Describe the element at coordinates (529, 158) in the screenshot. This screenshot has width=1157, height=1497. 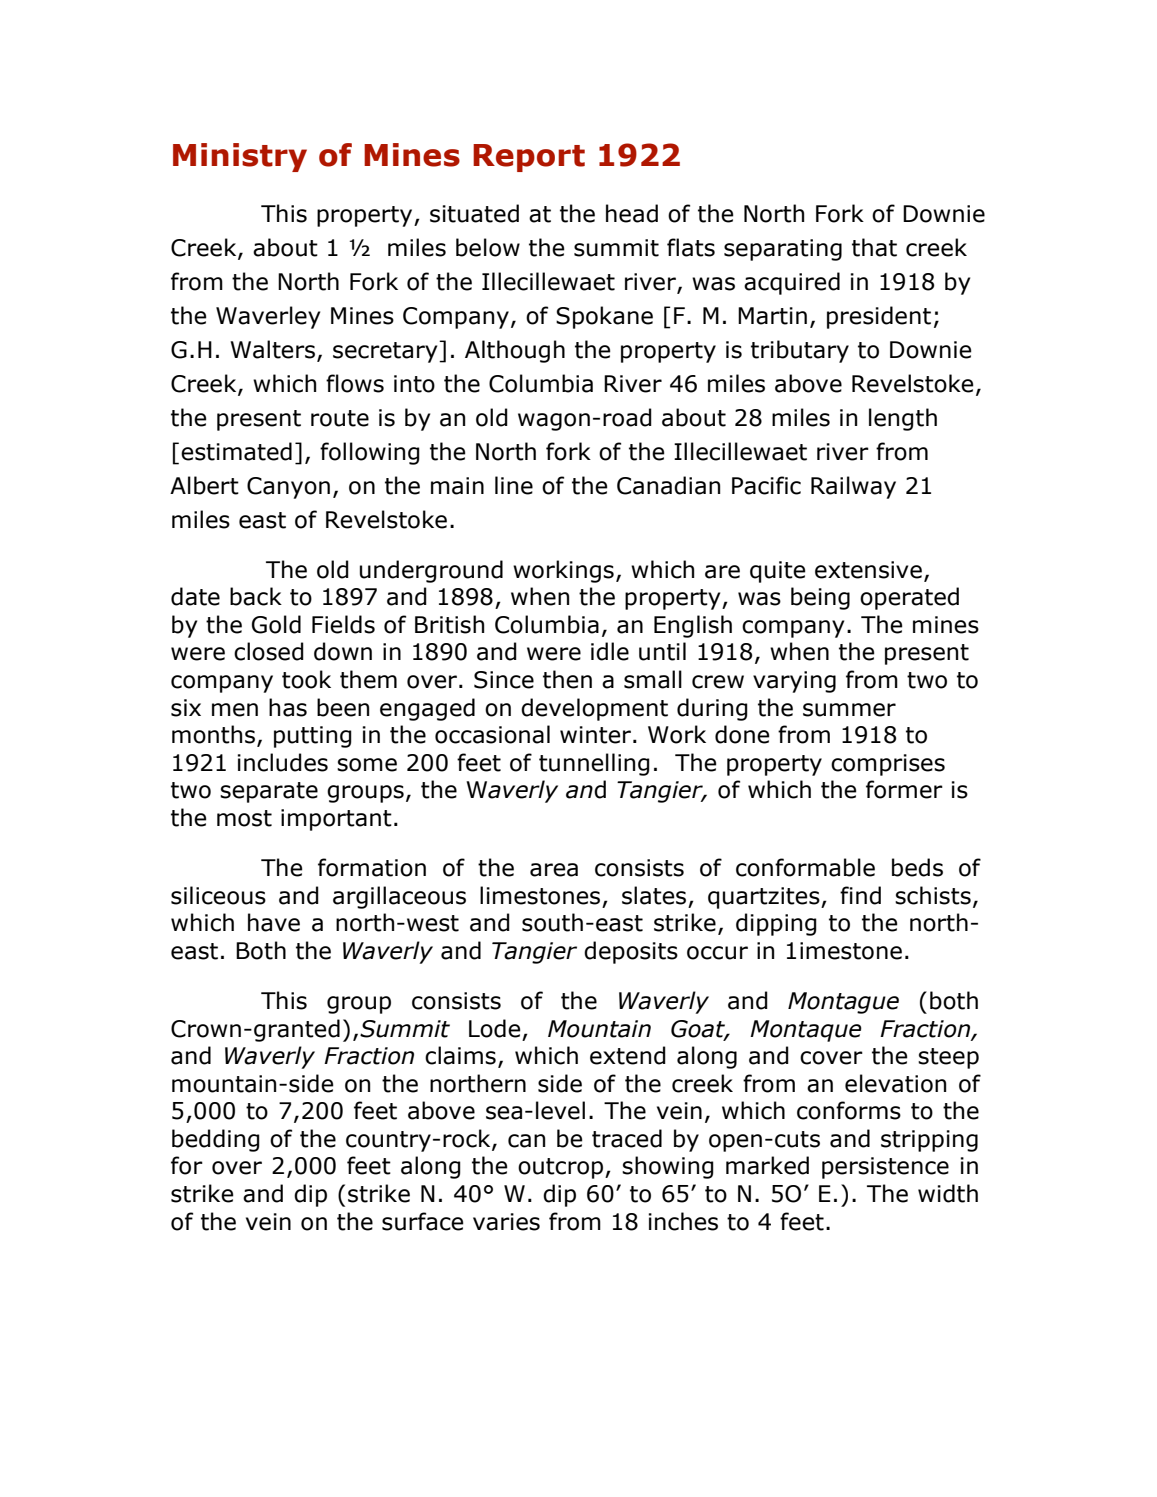
I see `Report` at that location.
